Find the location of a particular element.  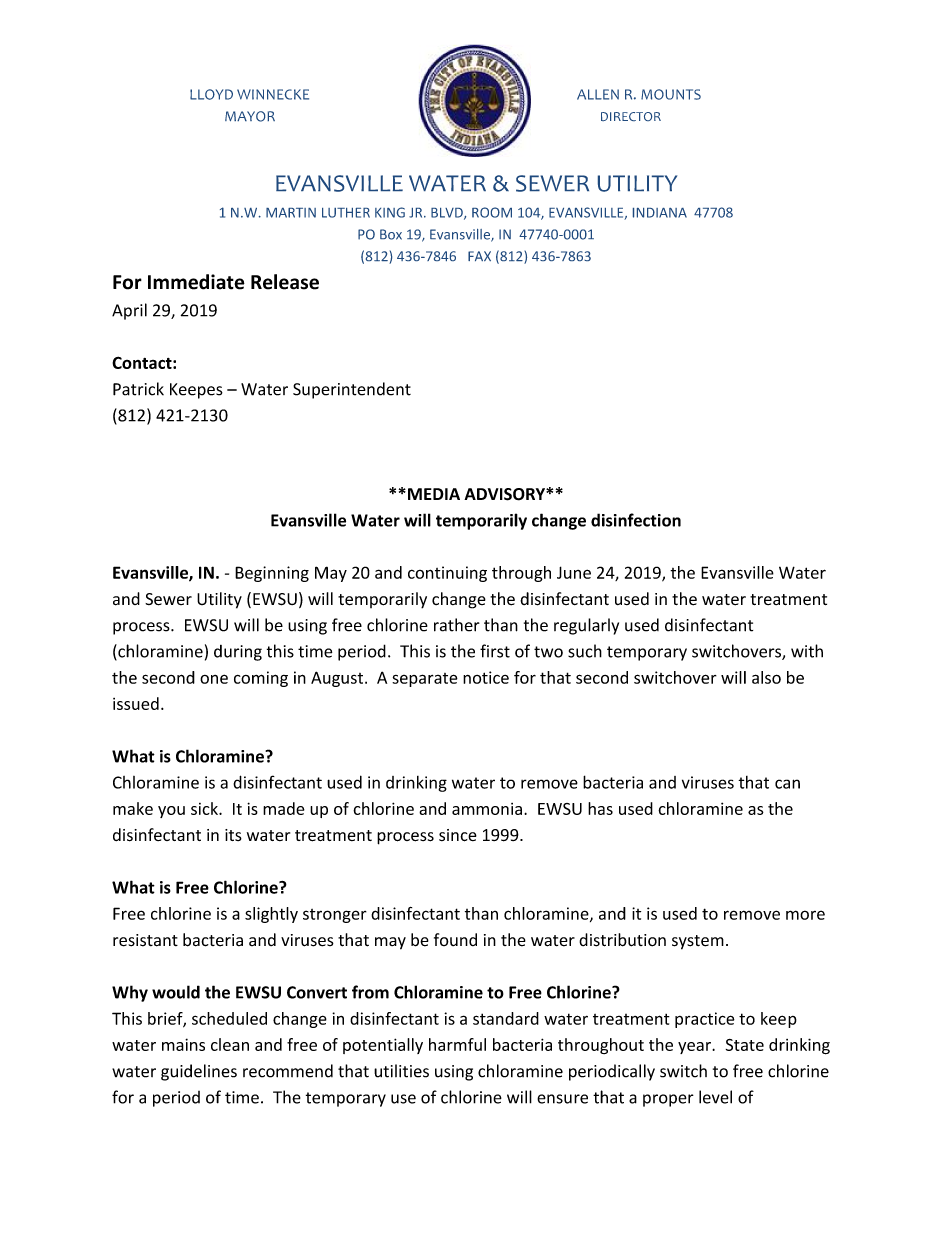

level is located at coordinates (715, 1097).
